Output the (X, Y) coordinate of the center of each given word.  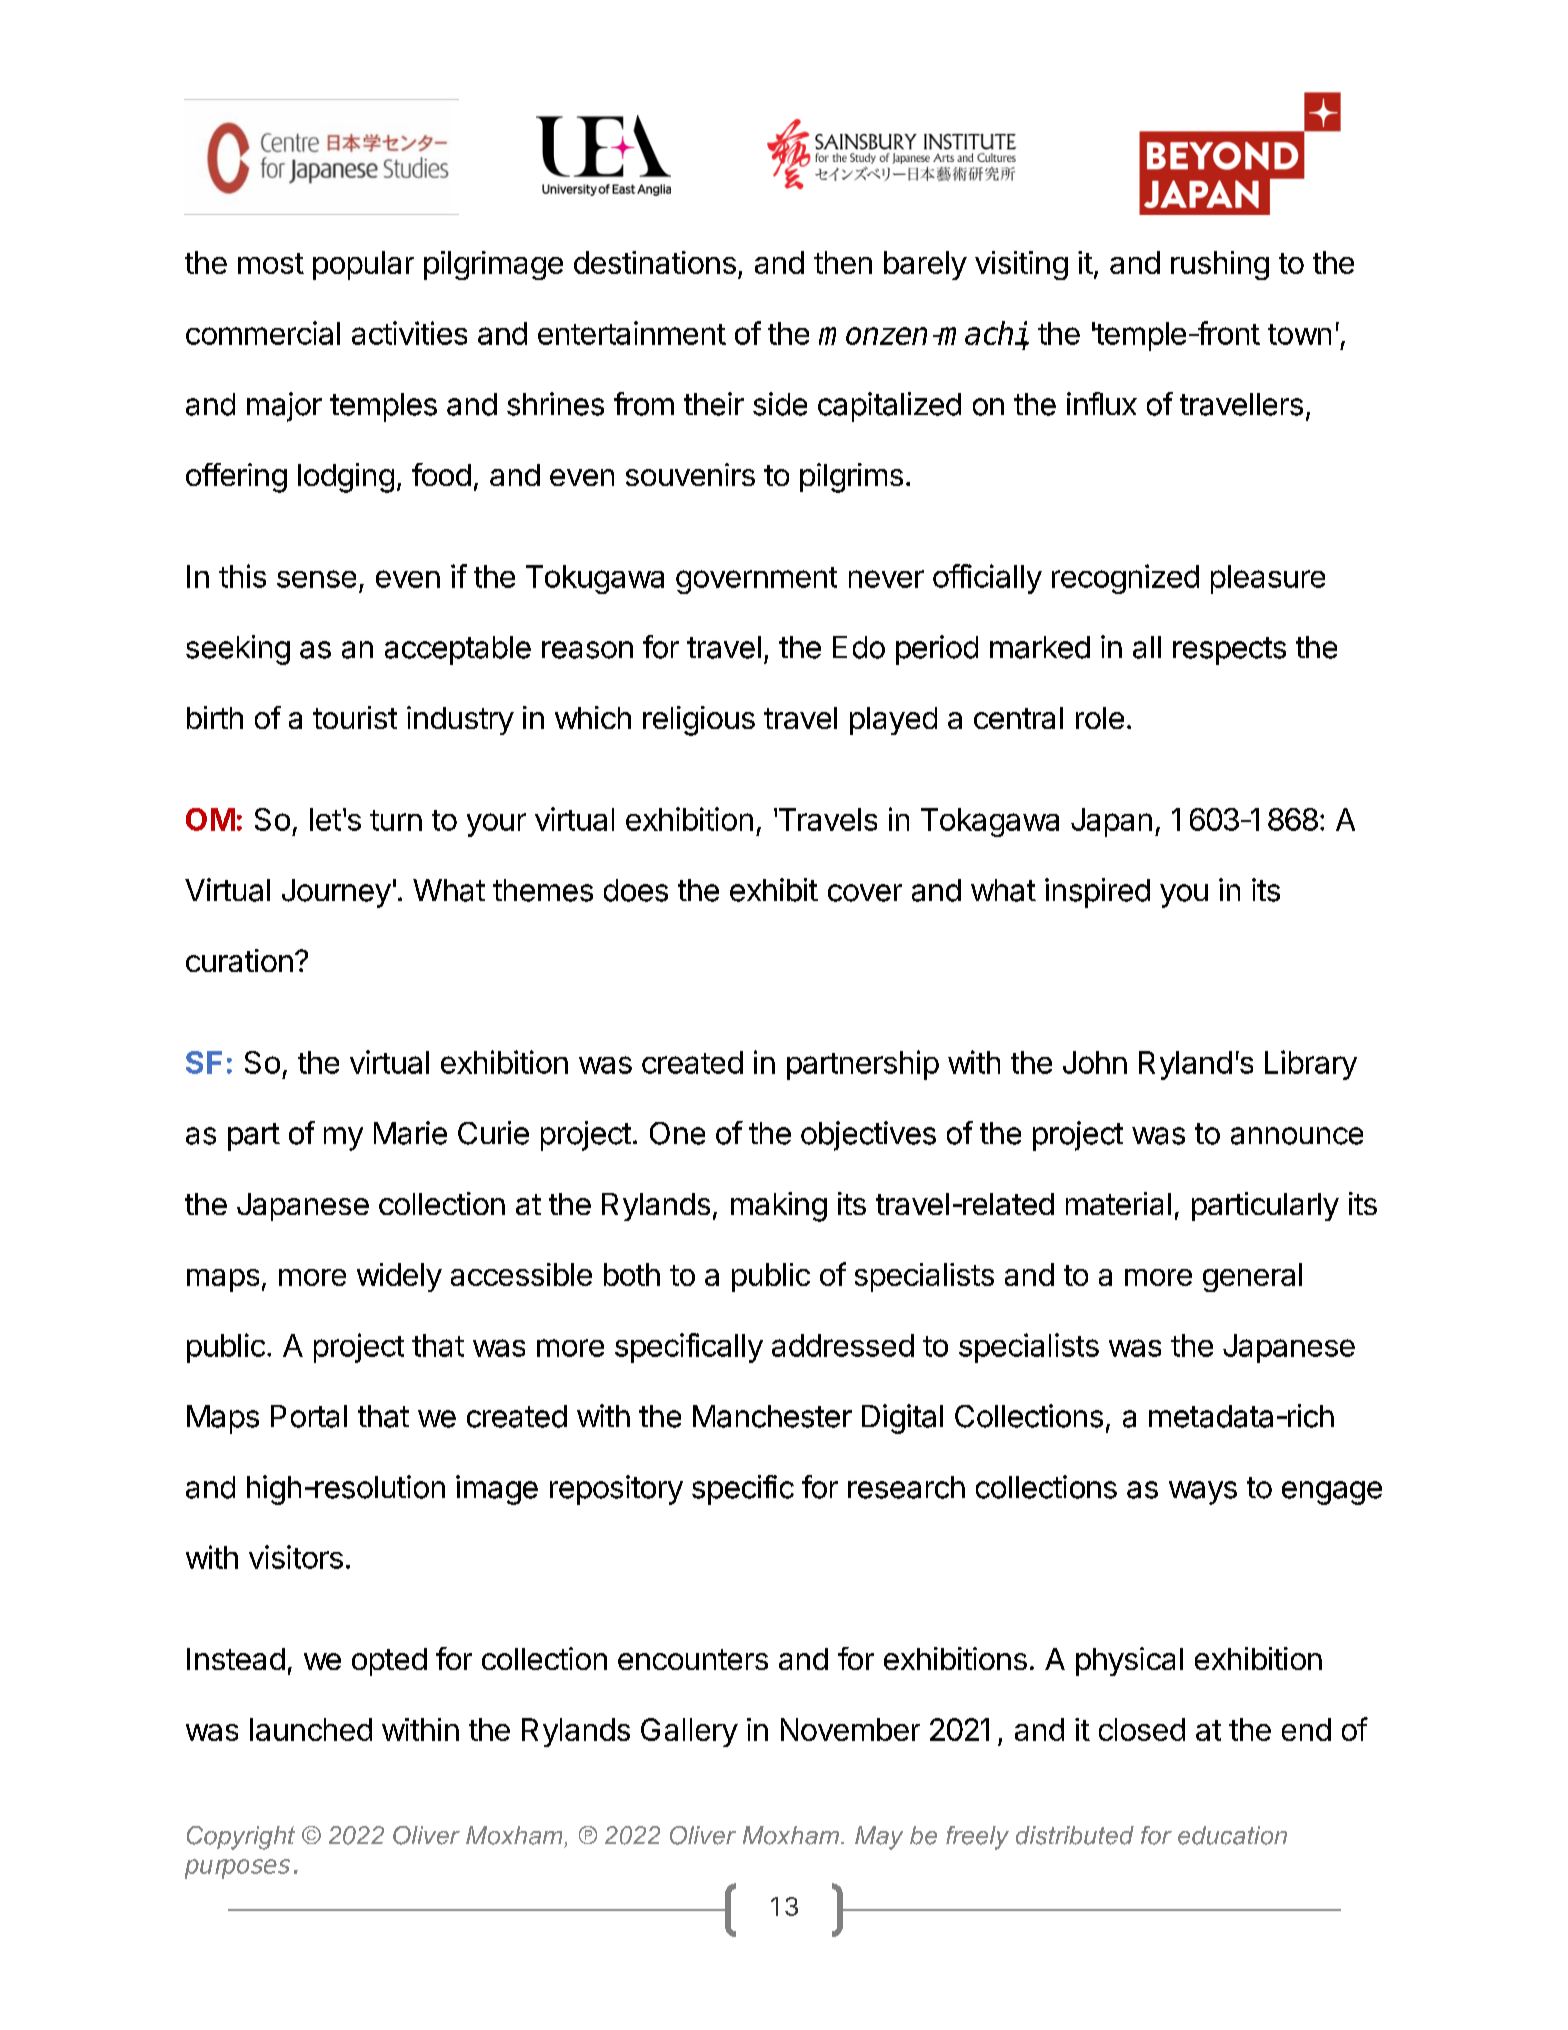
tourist (355, 717)
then (843, 262)
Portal (309, 1416)
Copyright (241, 1838)
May (879, 1838)
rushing (1220, 265)
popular (363, 265)
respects (1229, 651)
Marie (410, 1133)
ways (1203, 1493)
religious (699, 721)
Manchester (772, 1416)
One (677, 1133)
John (1095, 1062)
